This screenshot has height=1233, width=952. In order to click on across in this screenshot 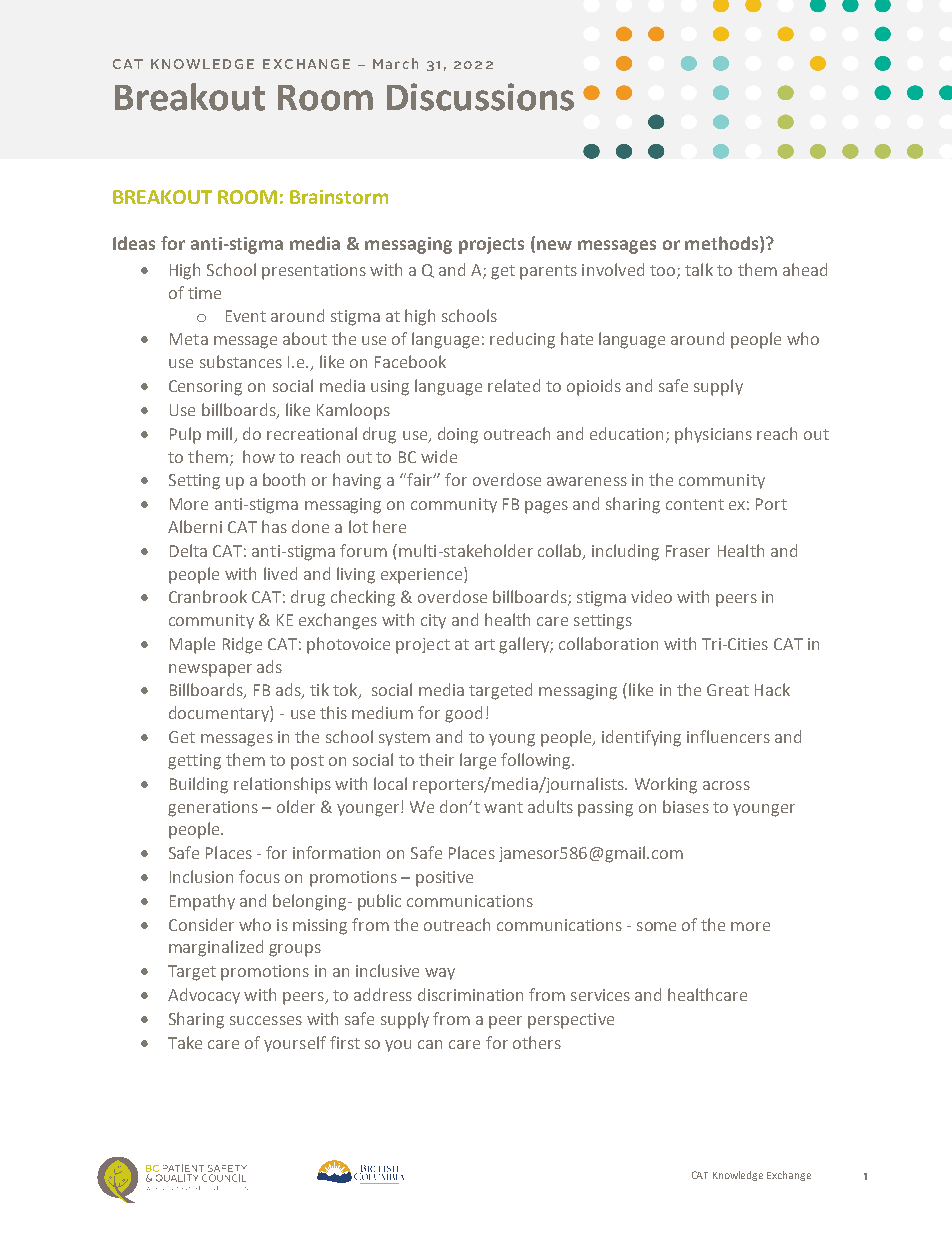, I will do `click(726, 785)`.
